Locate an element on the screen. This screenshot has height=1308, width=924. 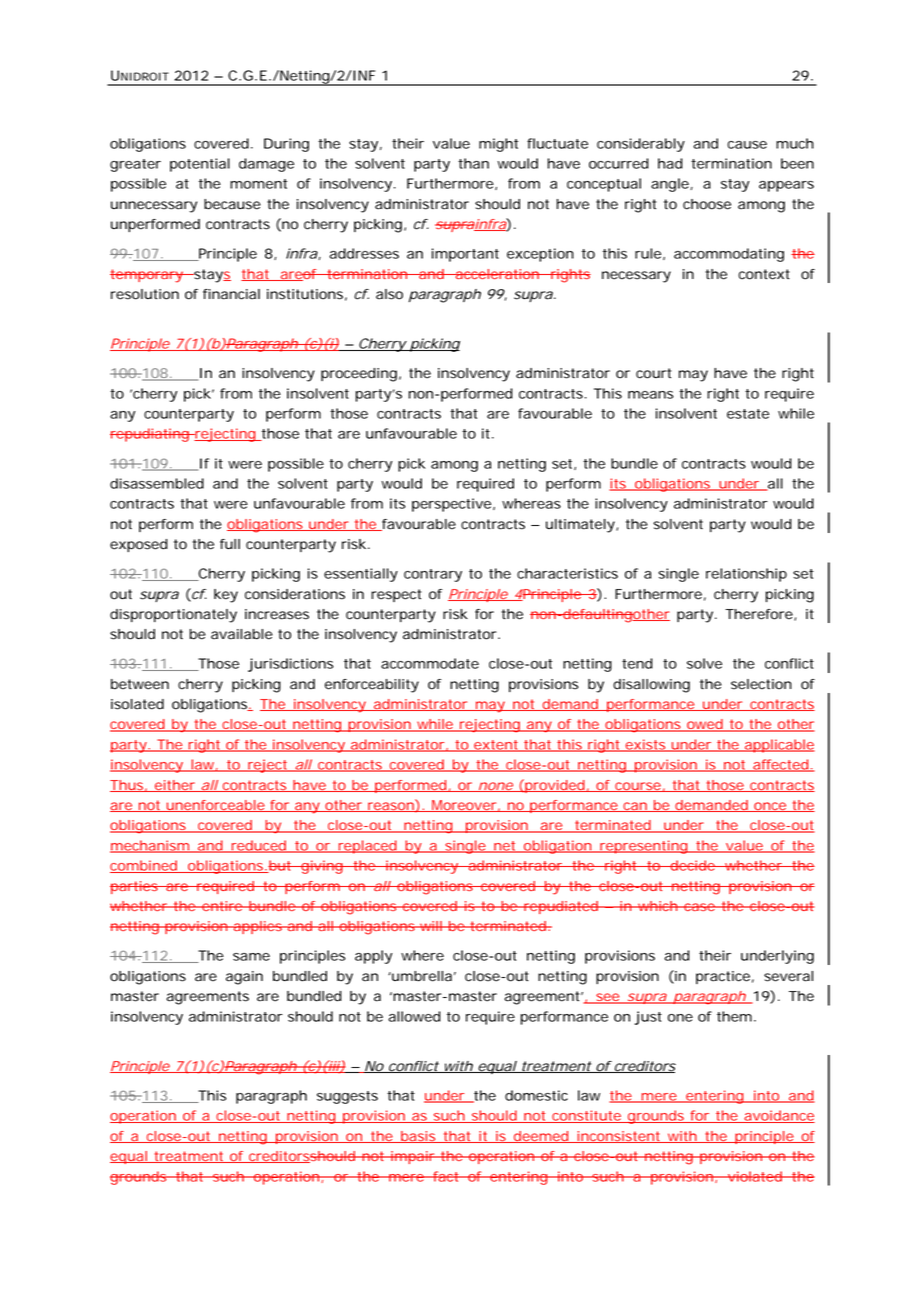
choose is located at coordinates (707, 204).
